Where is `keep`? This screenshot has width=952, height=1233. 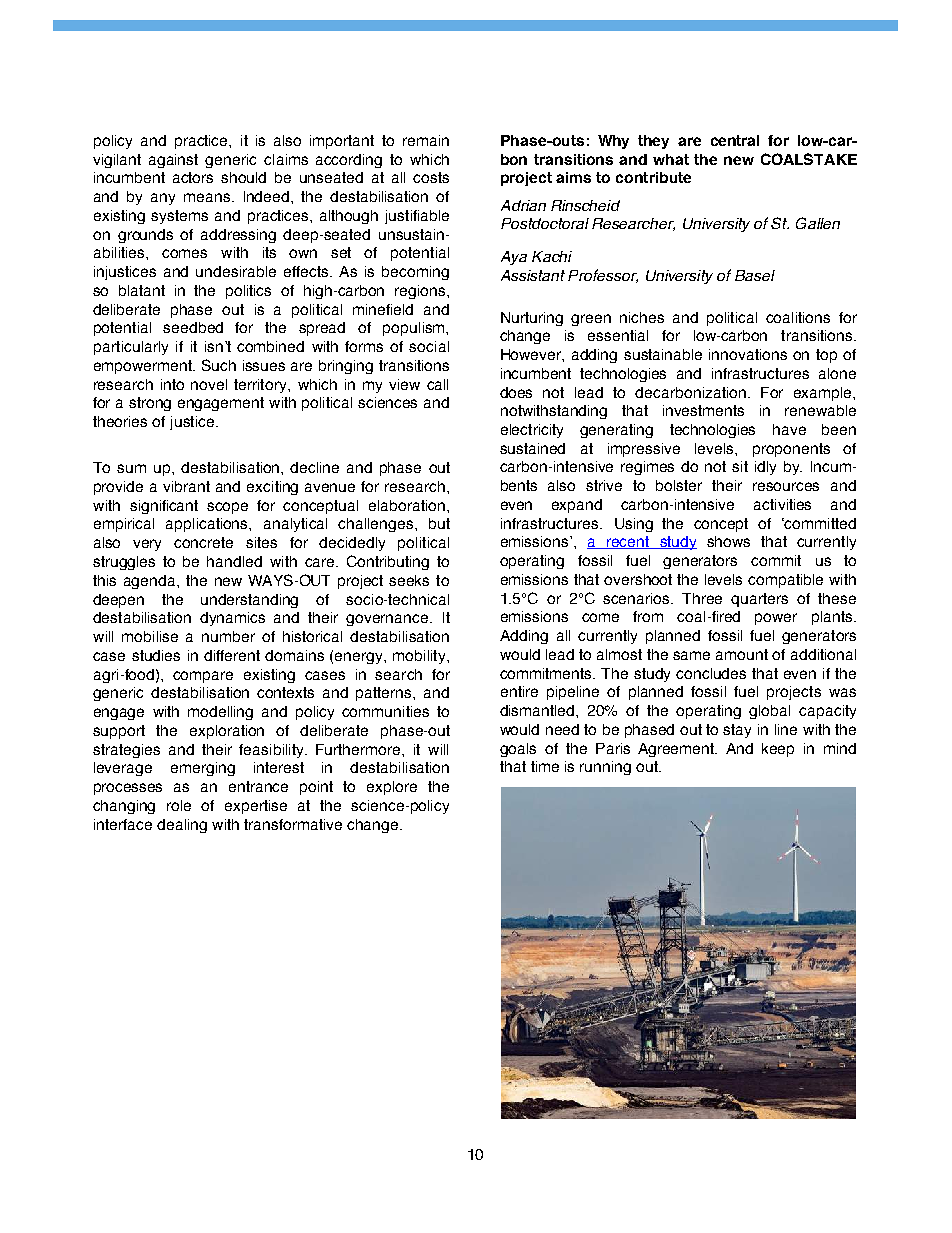 keep is located at coordinates (778, 750).
